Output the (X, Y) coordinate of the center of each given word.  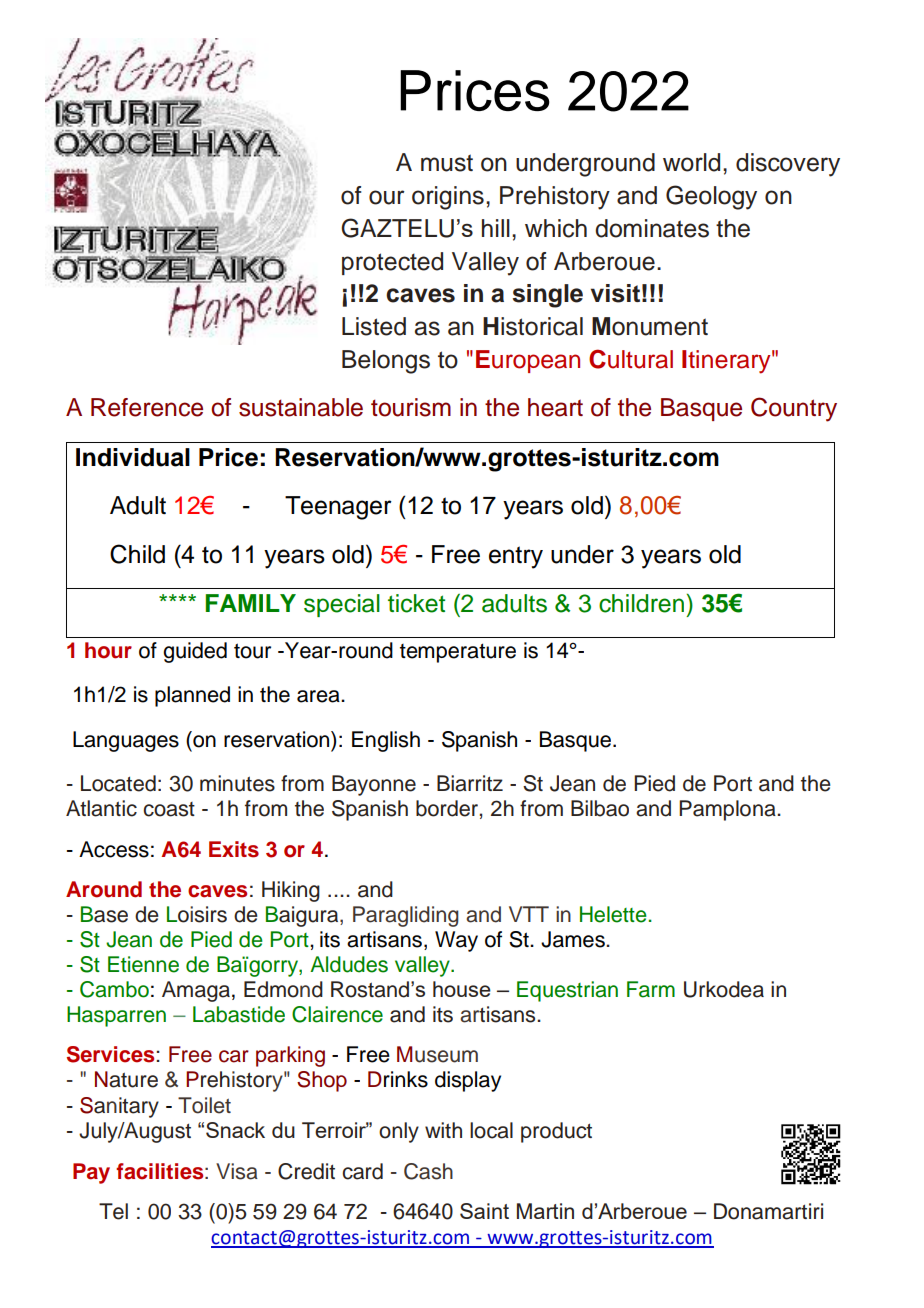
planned (192, 696)
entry (516, 557)
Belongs (386, 362)
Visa (237, 1171)
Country (794, 409)
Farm (651, 989)
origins (448, 198)
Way (456, 941)
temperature (458, 653)
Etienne (143, 964)
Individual (133, 457)
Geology (711, 197)
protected (392, 263)
